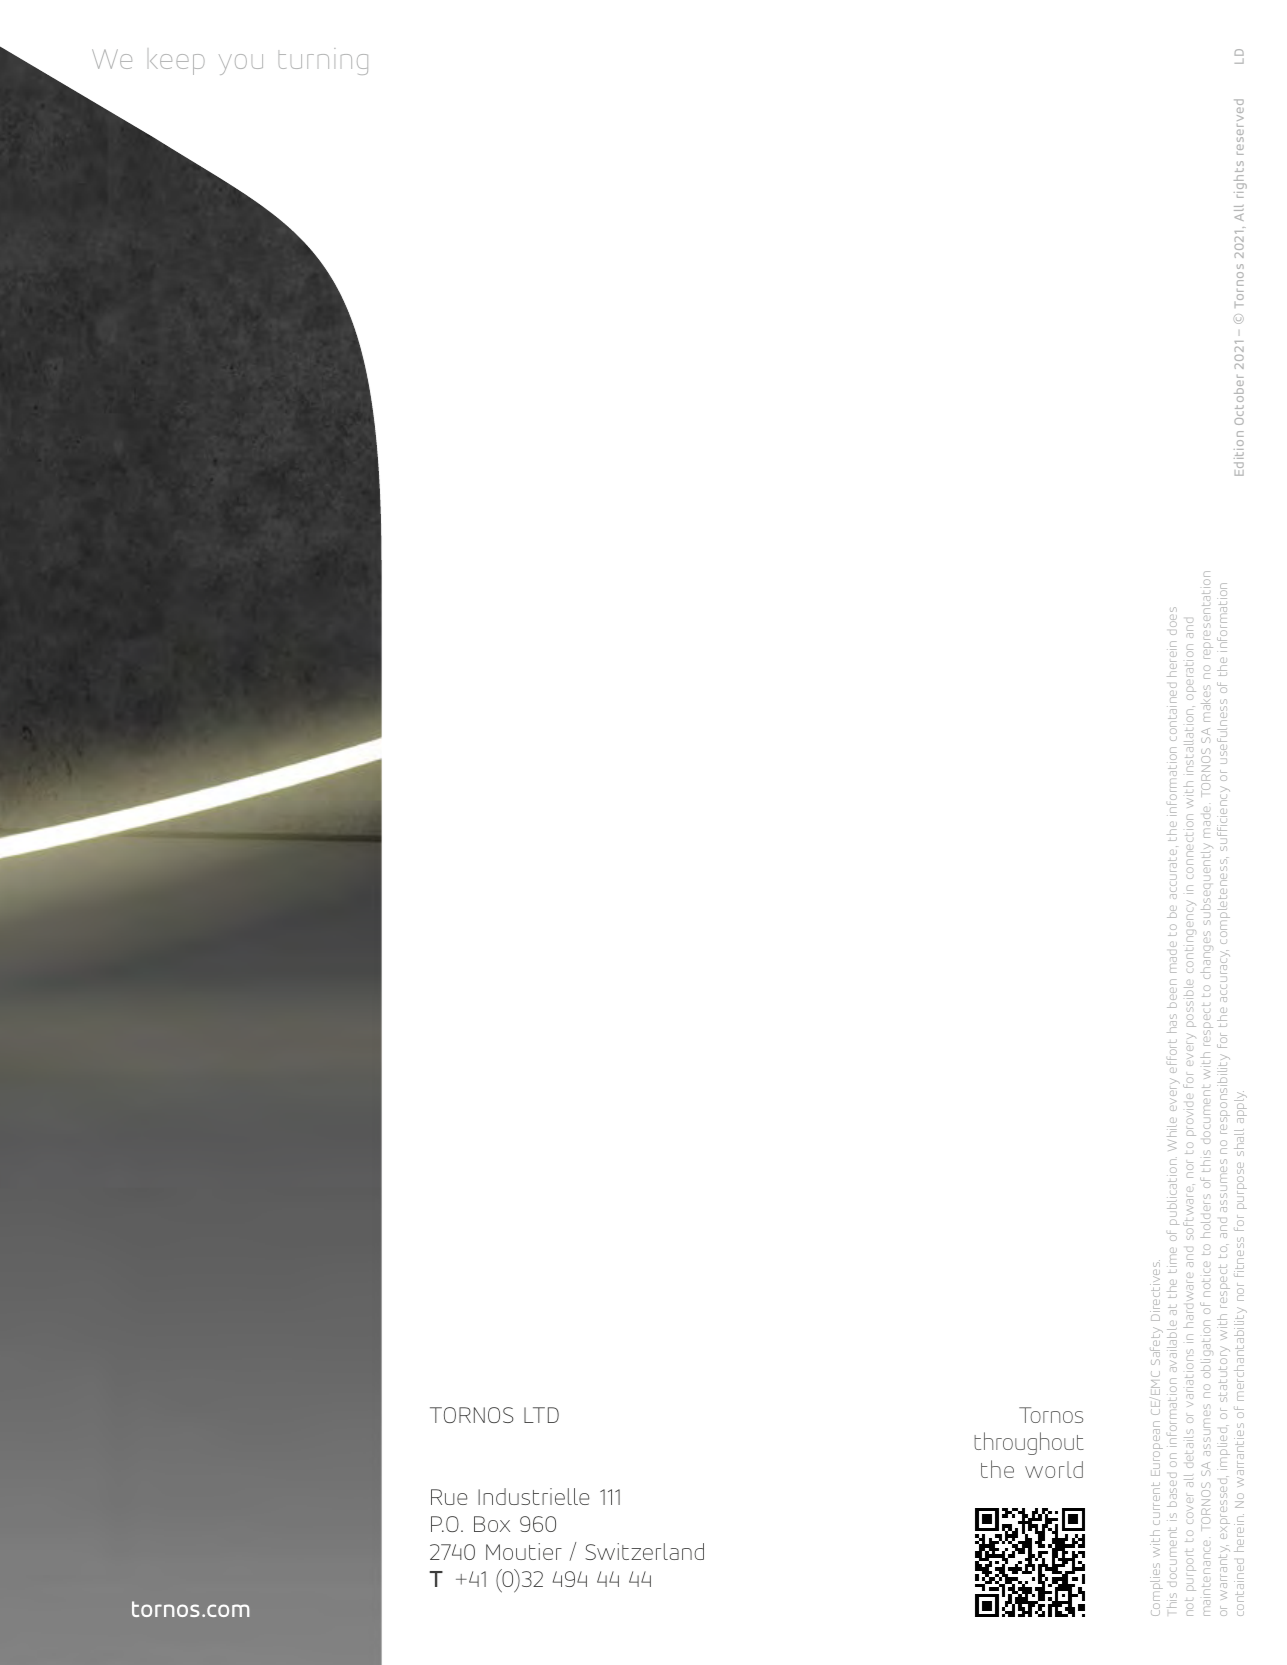  Describe the element at coordinates (449, 1497) in the screenshot. I see `Rue` at that location.
